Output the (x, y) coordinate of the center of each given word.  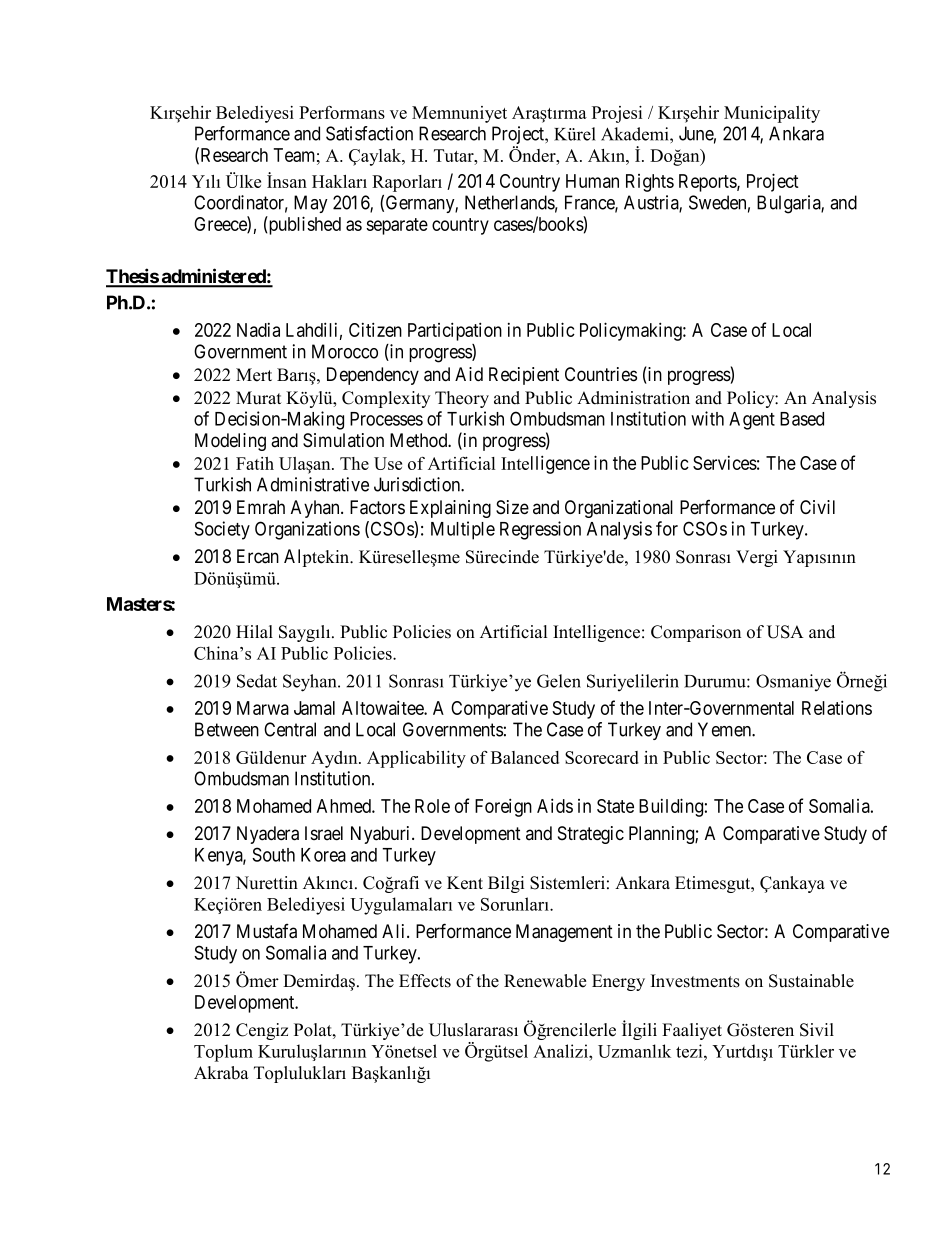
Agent (752, 421)
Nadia (258, 330)
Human (592, 181)
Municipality (772, 114)
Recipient (524, 376)
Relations (837, 707)
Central (290, 729)
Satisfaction (369, 133)
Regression (540, 530)
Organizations (307, 530)
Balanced (525, 757)
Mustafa (267, 931)
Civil (817, 507)
